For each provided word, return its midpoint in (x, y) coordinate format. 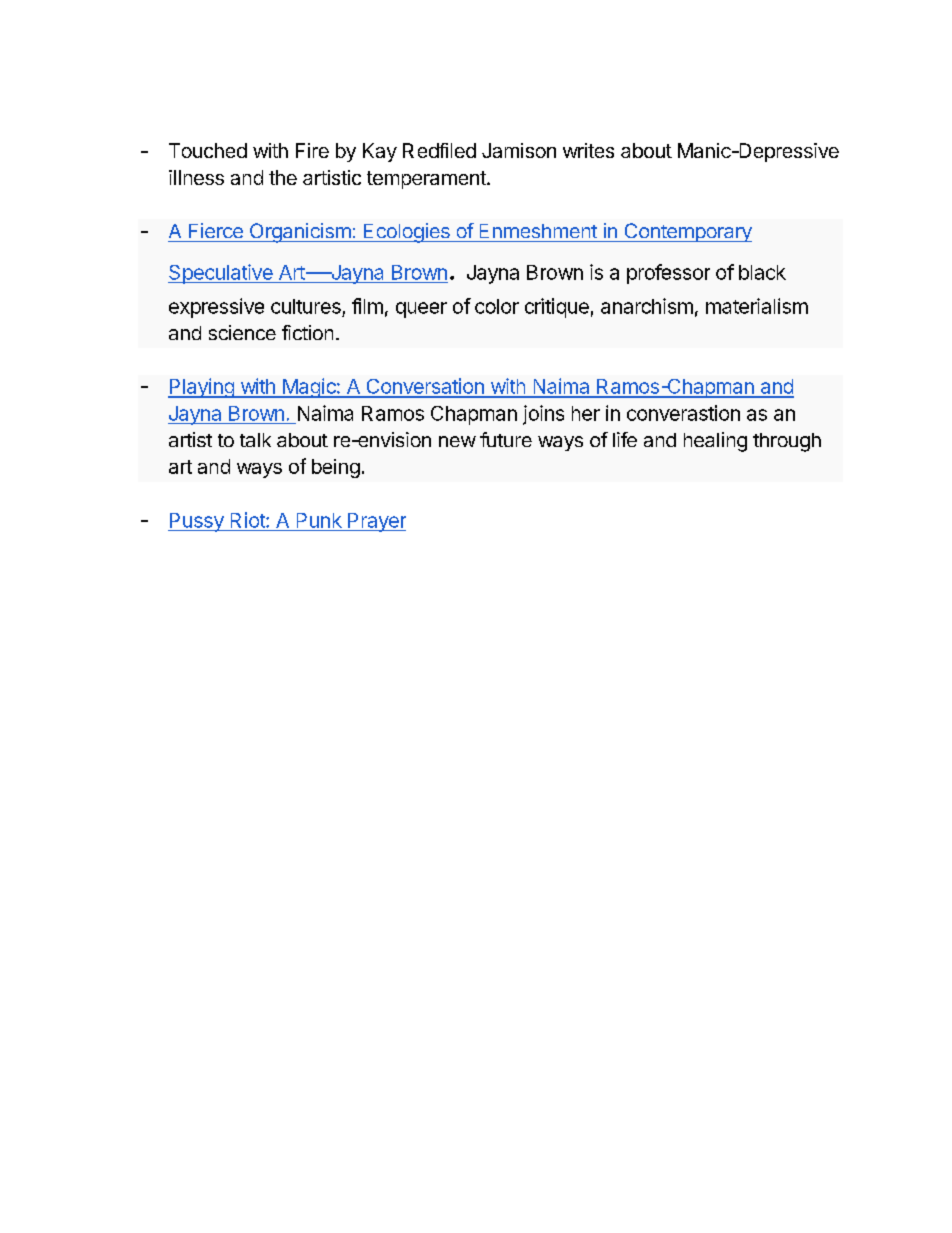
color (497, 306)
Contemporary (687, 232)
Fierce (216, 230)
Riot (249, 520)
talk (255, 440)
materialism (757, 306)
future (506, 439)
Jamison (519, 150)
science (242, 332)
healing (715, 442)
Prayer (376, 522)
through (787, 442)
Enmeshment (538, 231)
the (283, 177)
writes (588, 150)
